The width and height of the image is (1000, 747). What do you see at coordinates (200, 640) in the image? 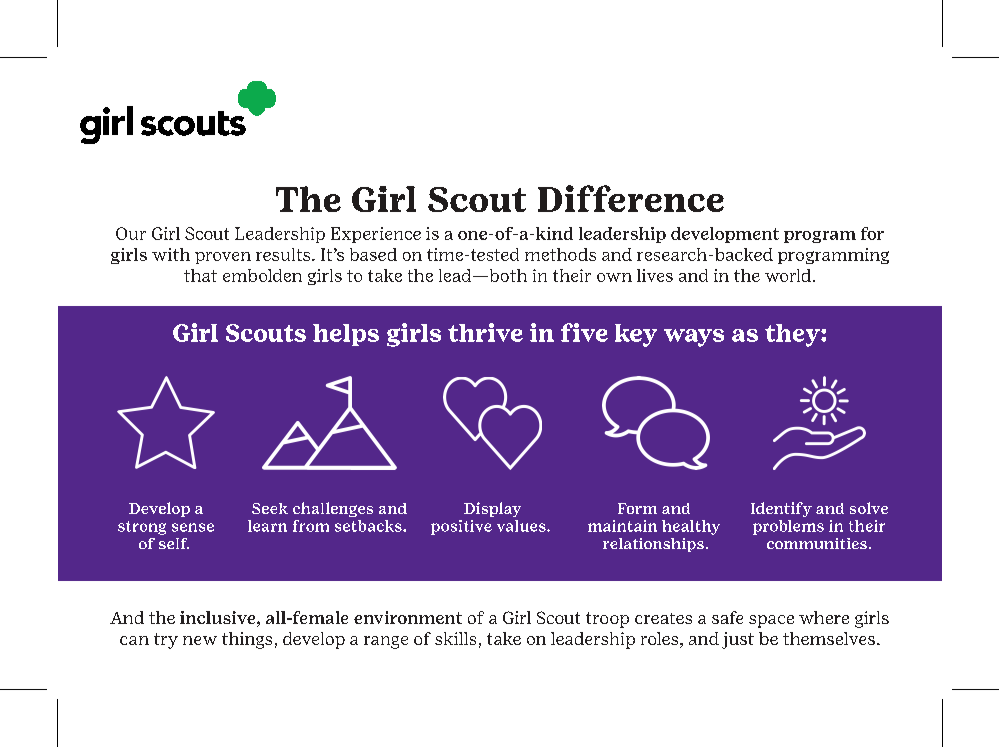
I see `new` at bounding box center [200, 640].
